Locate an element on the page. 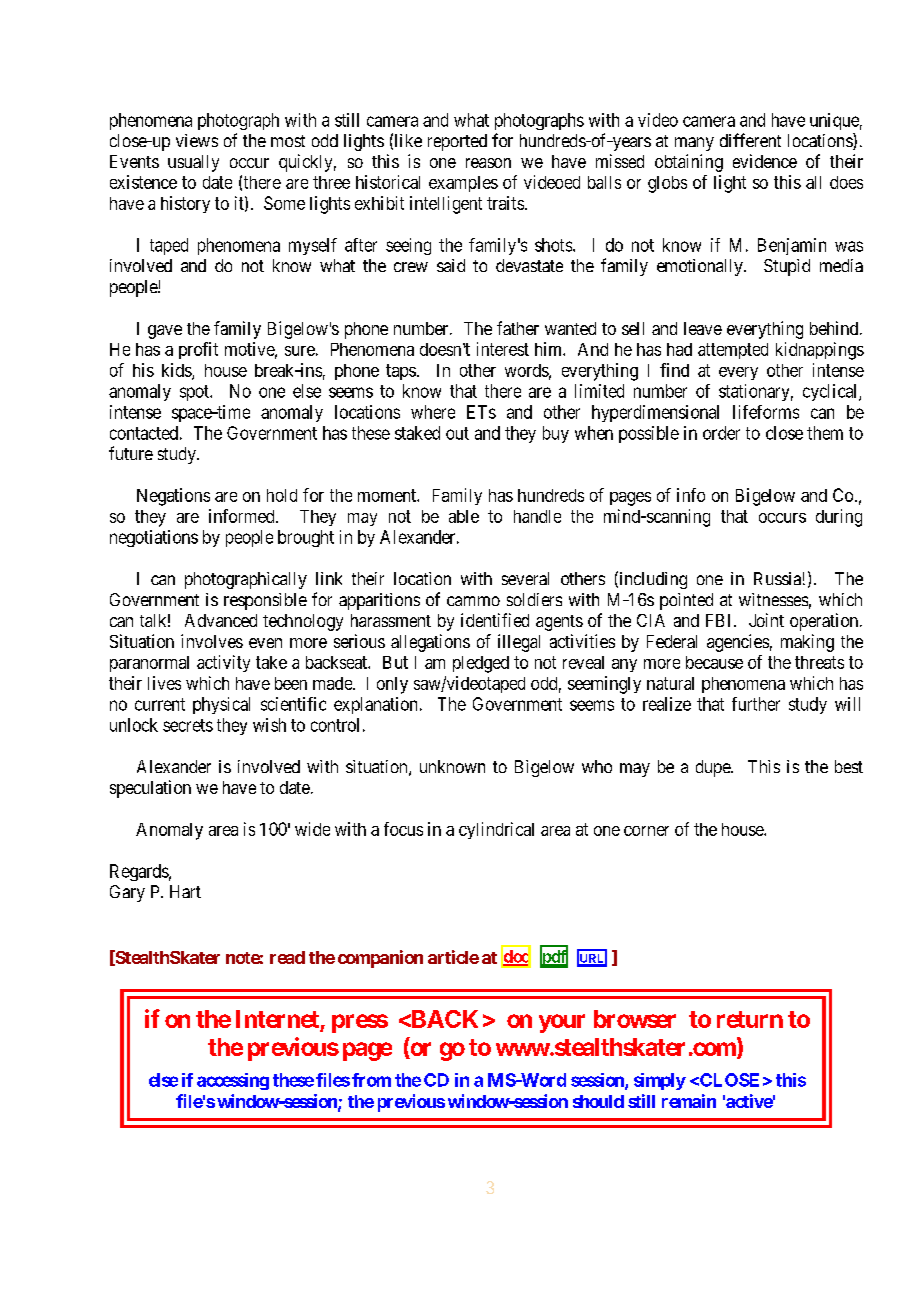 This page has width=924, height=1308. evidence is located at coordinates (765, 161).
